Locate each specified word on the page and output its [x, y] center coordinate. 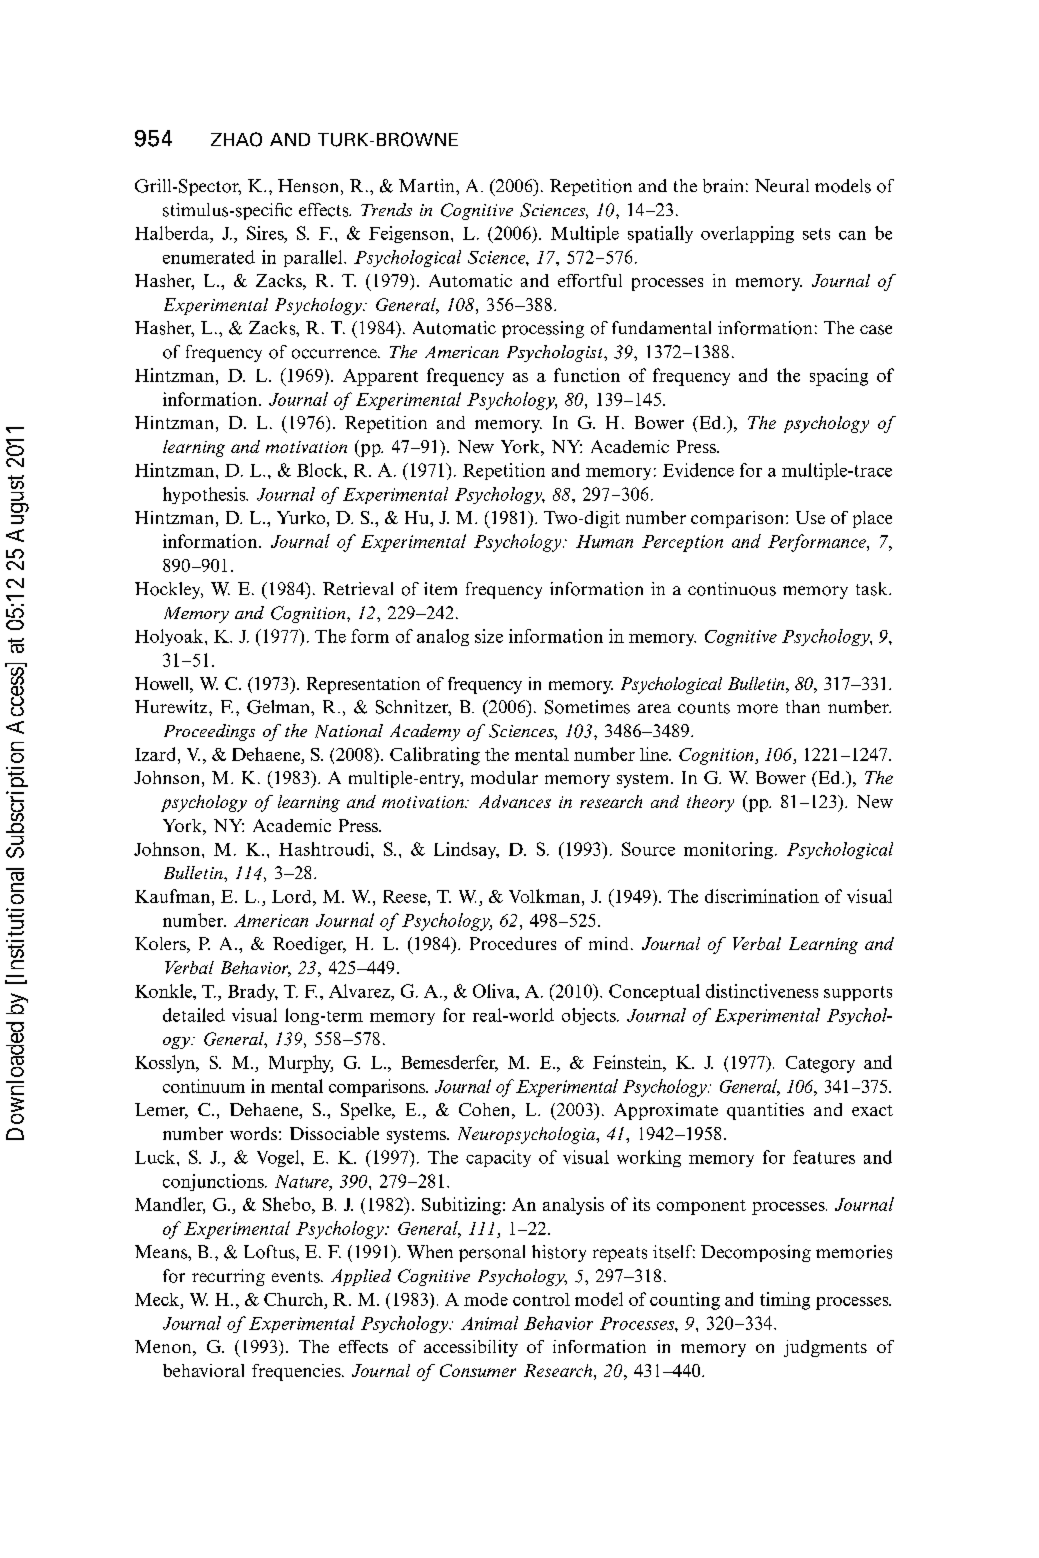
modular [504, 777]
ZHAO [236, 139]
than [803, 706]
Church [295, 1299]
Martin [428, 185]
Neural [782, 185]
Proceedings [209, 732]
